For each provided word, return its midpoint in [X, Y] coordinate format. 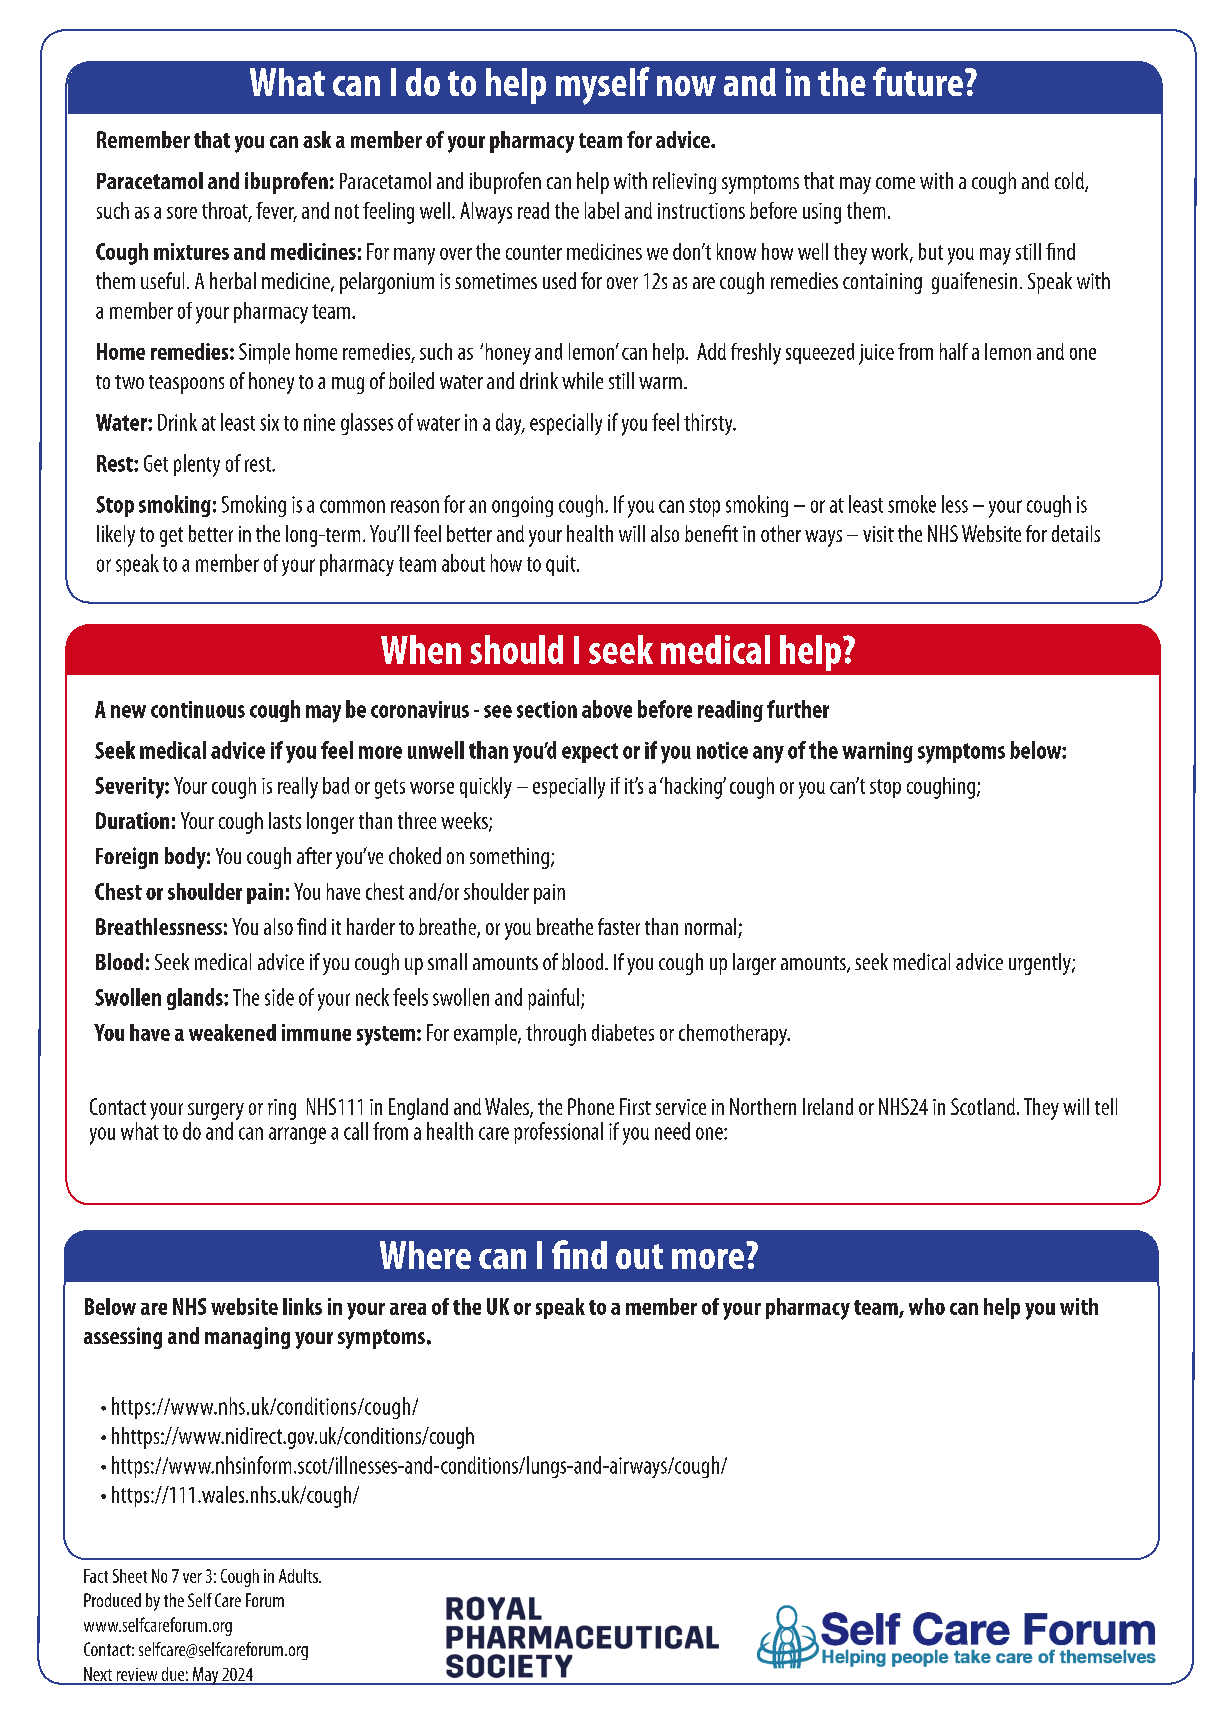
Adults [299, 1576]
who [927, 1306]
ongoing [522, 506]
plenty [197, 465]
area [408, 1309]
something [509, 858]
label [602, 210]
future [918, 81]
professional [558, 1133]
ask [317, 139]
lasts [285, 820]
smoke [912, 504]
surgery [216, 1113]
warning [877, 752]
